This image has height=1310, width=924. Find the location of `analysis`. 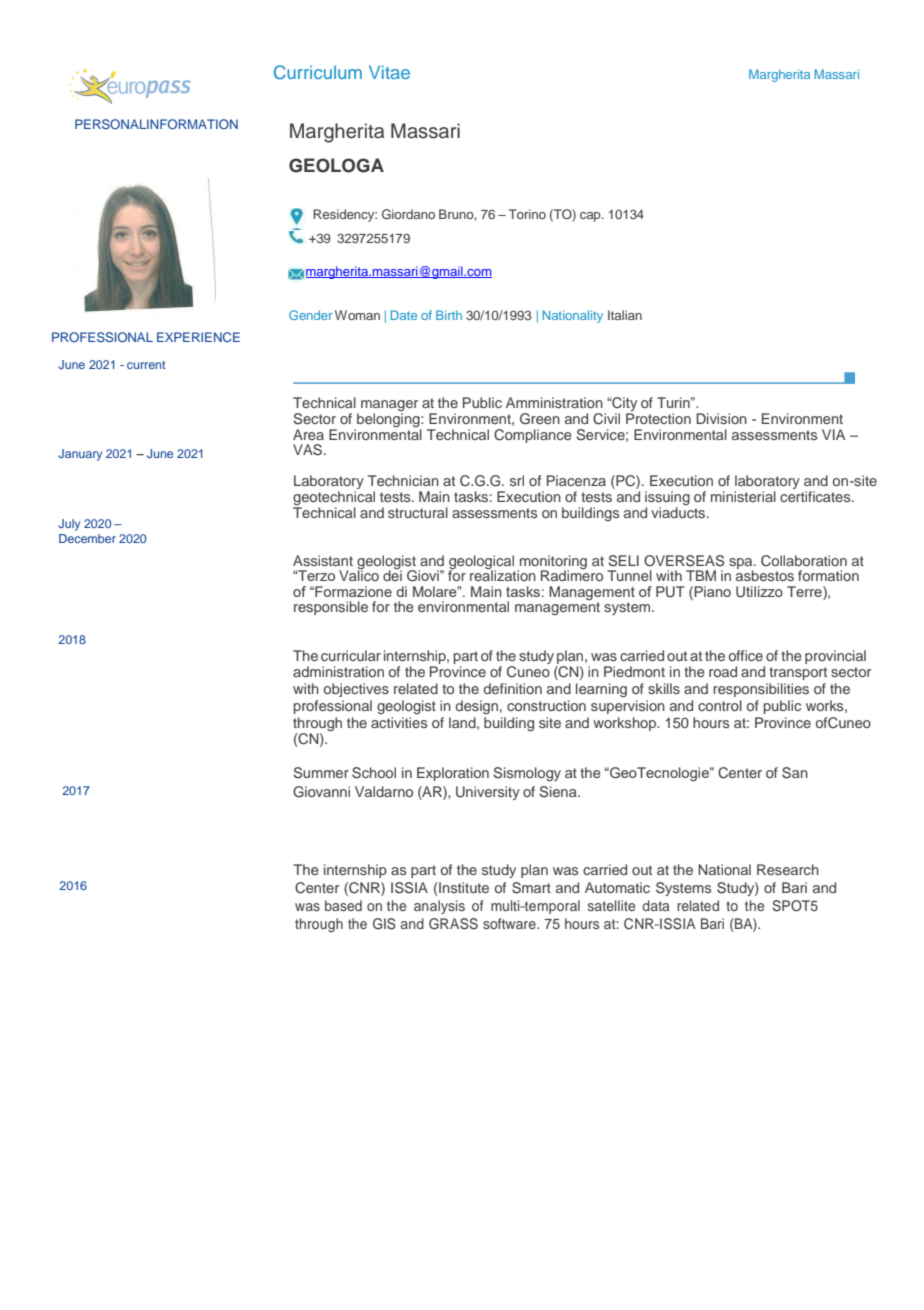

analysis is located at coordinates (439, 907).
